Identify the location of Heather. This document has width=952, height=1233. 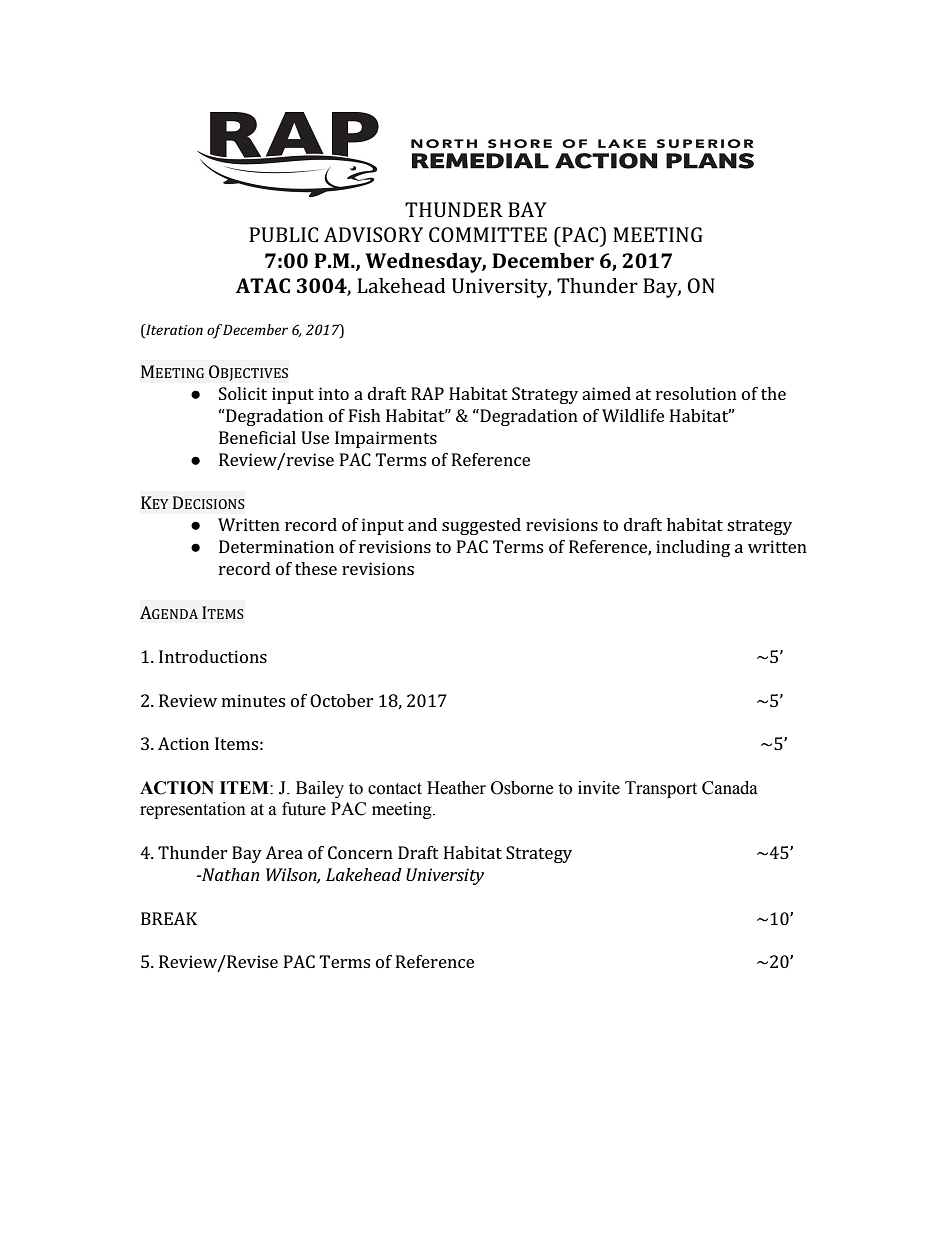
(456, 788).
